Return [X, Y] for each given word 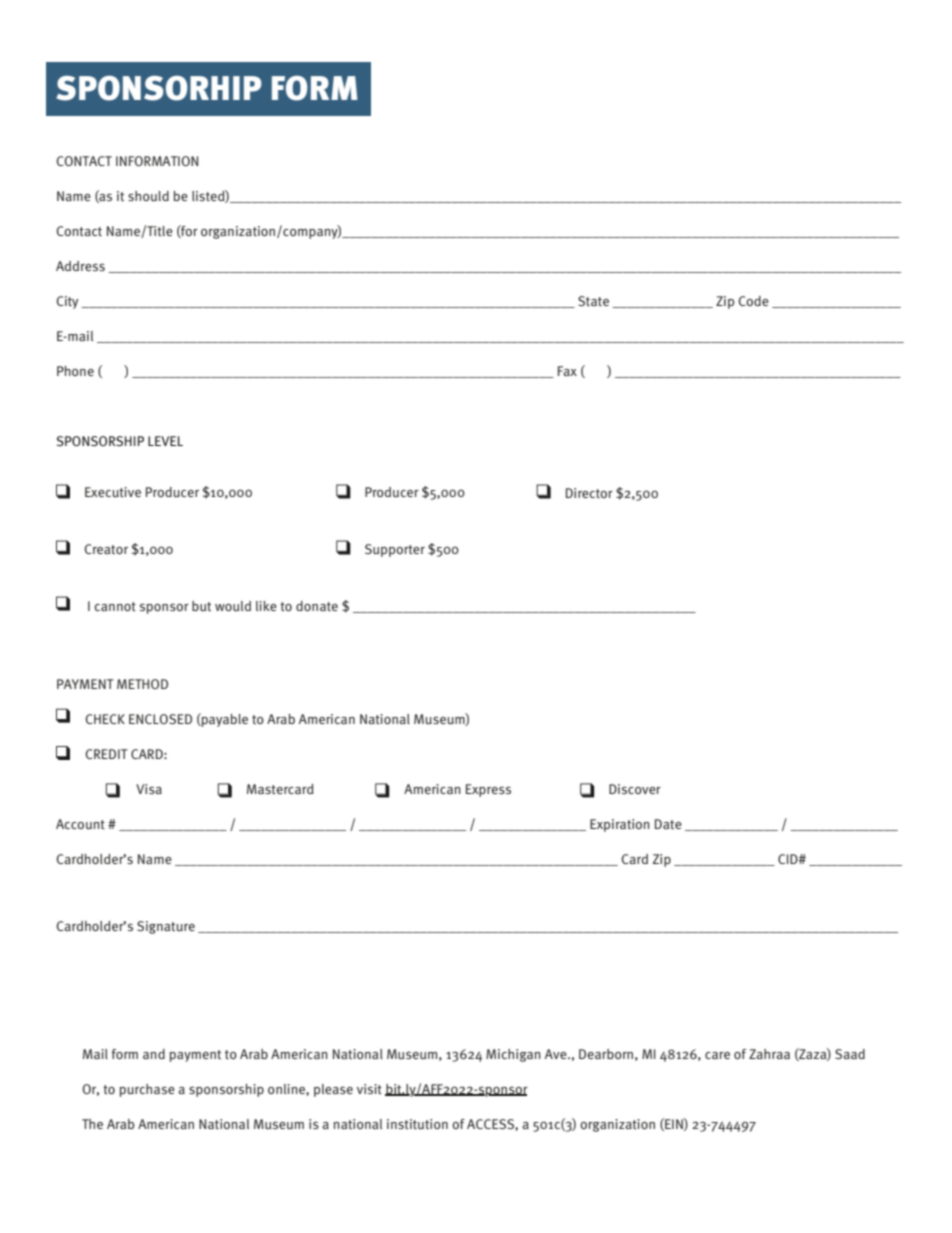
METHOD [142, 684]
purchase [147, 1090]
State [593, 301]
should [148, 196]
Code [754, 301]
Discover [635, 789]
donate [317, 606]
